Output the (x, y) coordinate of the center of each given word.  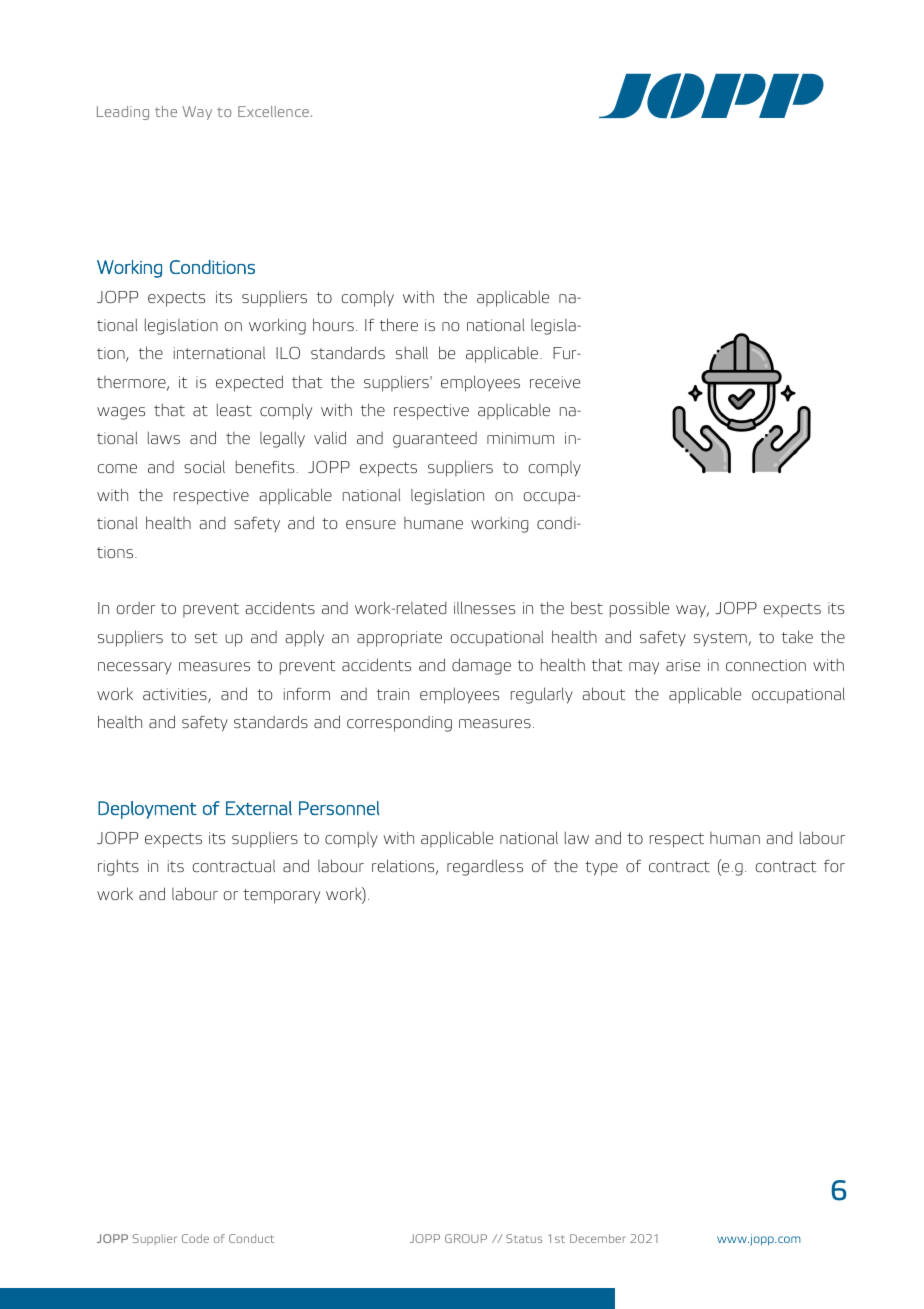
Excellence (273, 111)
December (598, 1238)
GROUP (466, 1238)
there (399, 324)
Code (195, 1238)
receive (555, 382)
